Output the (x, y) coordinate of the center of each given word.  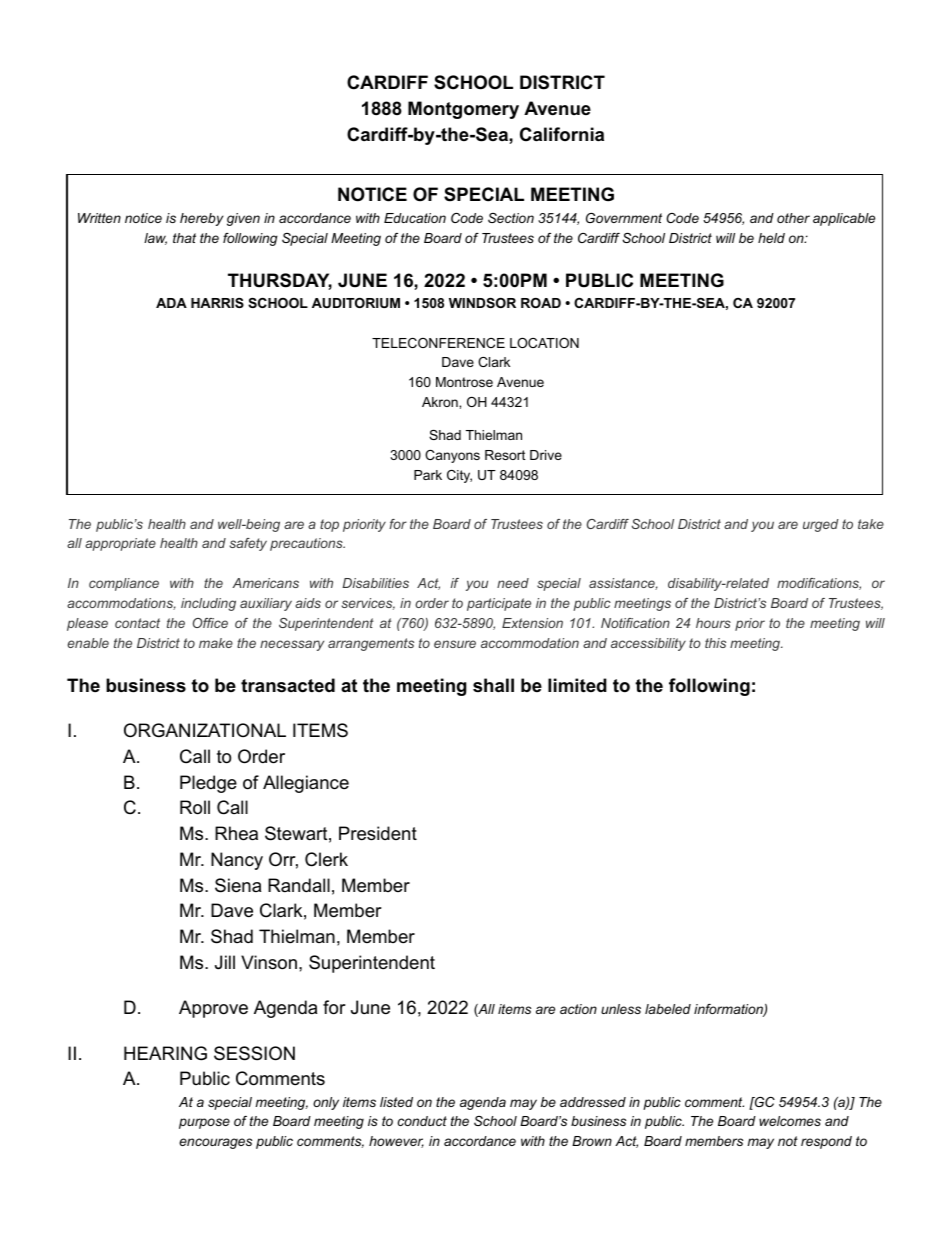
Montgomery (463, 110)
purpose (204, 1123)
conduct (422, 1121)
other (793, 218)
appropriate (120, 544)
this (715, 643)
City (459, 476)
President (378, 833)
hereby (201, 219)
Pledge (208, 784)
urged (821, 525)
